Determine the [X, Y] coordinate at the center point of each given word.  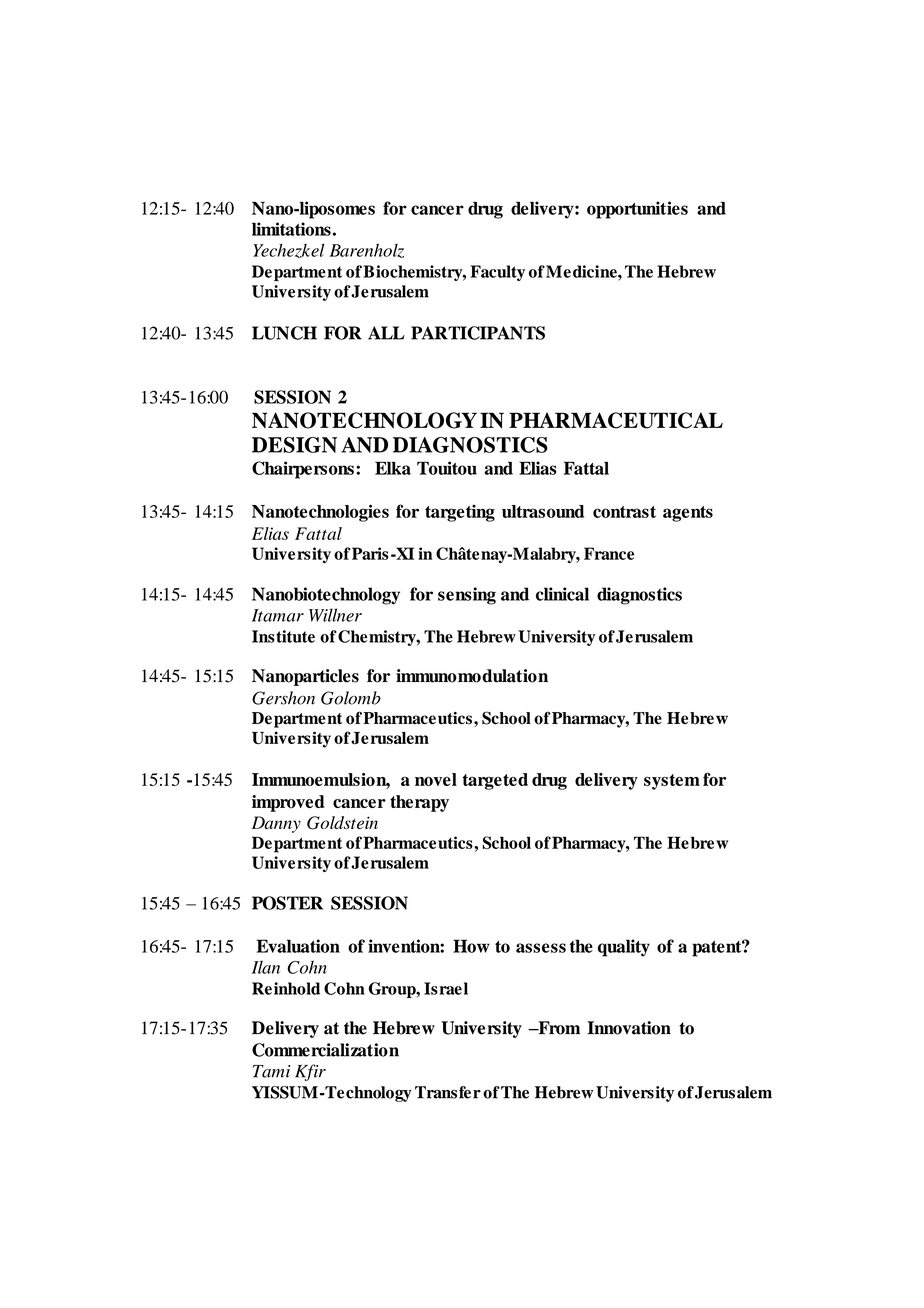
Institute [283, 636]
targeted [495, 781]
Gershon [283, 698]
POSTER [287, 903]
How [471, 946]
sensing [467, 596]
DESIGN [294, 445]
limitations [291, 229]
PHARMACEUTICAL [616, 420]
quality [624, 948]
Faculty [497, 273]
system [672, 782]
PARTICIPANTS [478, 333]
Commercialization [325, 1050]
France [609, 553]
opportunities [637, 210]
